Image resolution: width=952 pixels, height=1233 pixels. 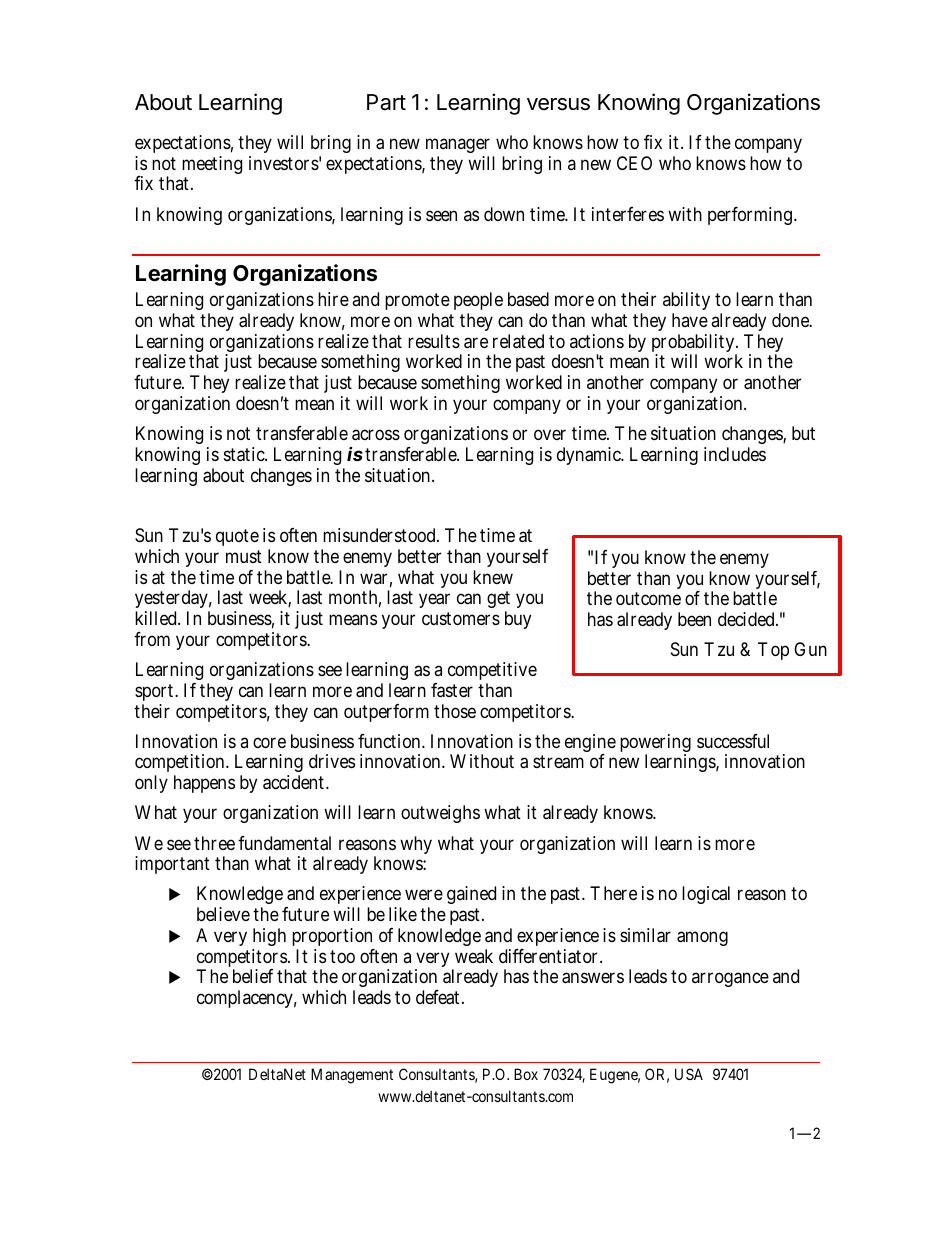 I want to click on Box, so click(x=526, y=1074).
